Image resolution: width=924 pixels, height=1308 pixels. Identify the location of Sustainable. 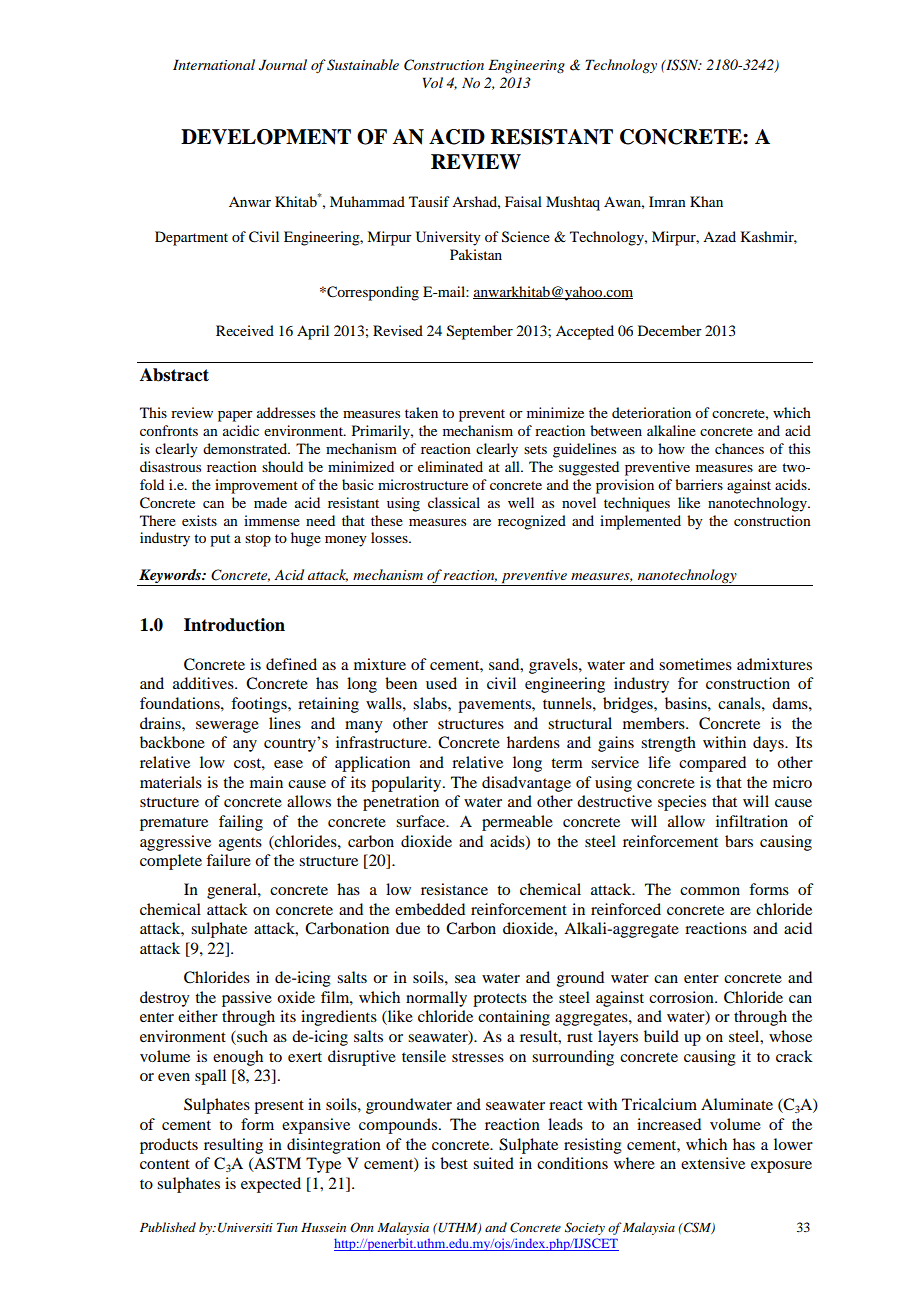
(363, 65).
